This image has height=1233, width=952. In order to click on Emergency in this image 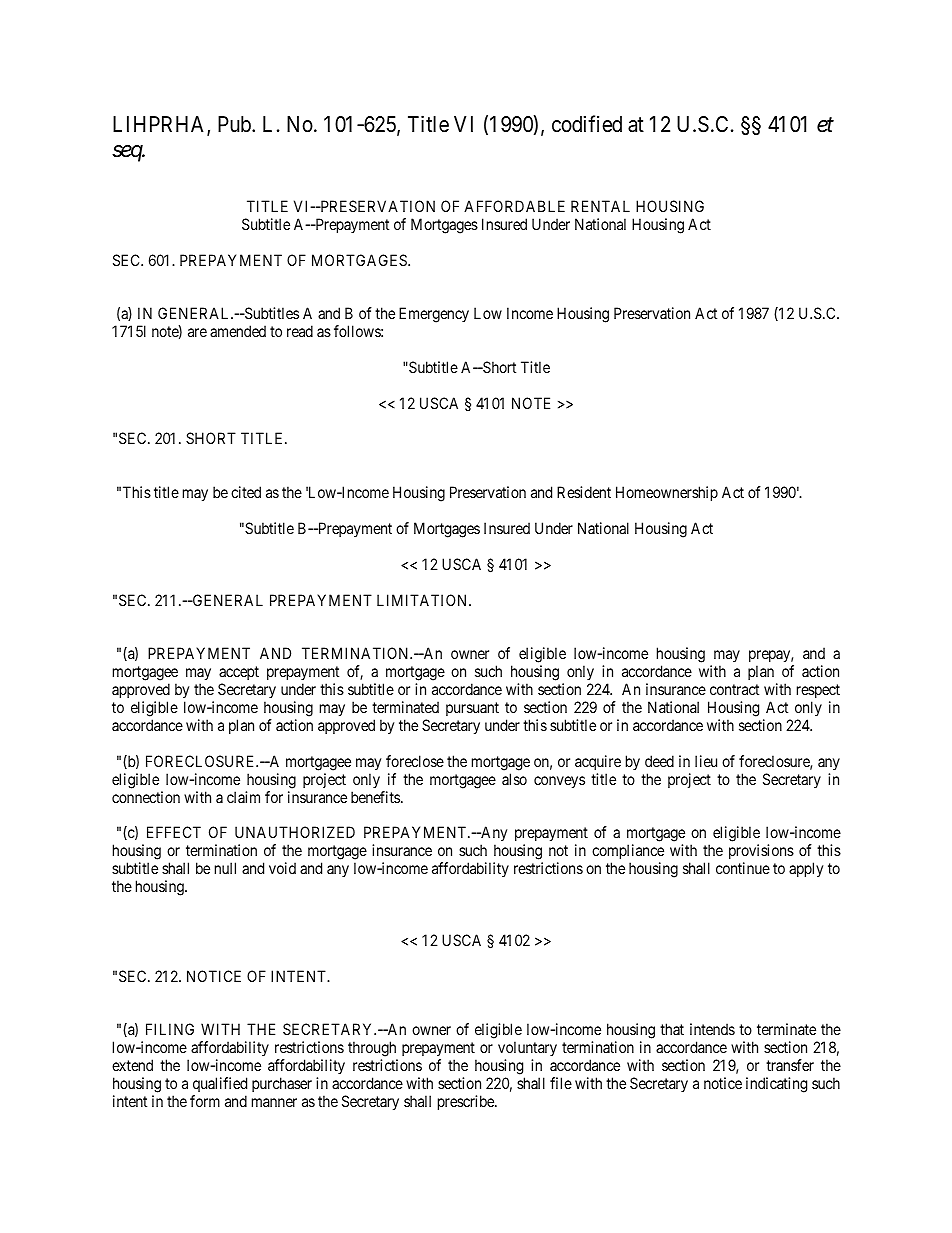, I will do `click(434, 315)`.
